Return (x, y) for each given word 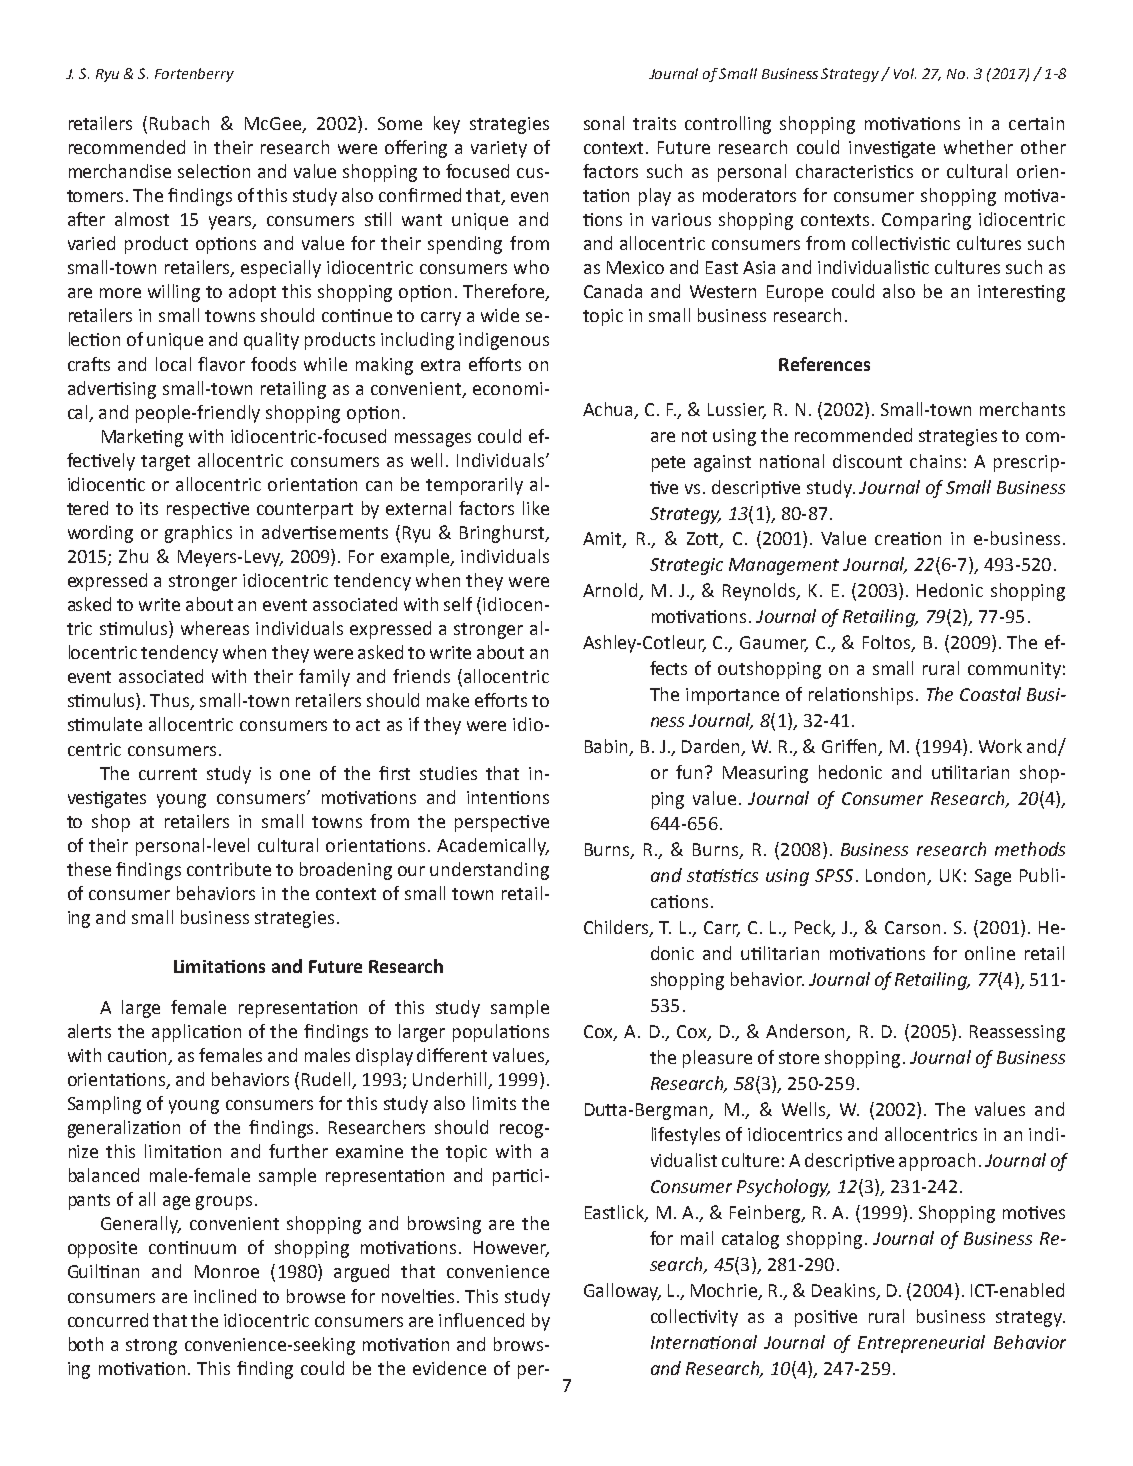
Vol (905, 73)
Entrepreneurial (921, 1344)
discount (867, 461)
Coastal (990, 694)
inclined (225, 1296)
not (694, 436)
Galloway (622, 1292)
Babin (608, 747)
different (452, 1055)
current (168, 774)
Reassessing (1017, 1033)
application (196, 1033)
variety (499, 149)
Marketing (142, 438)
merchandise (120, 171)
